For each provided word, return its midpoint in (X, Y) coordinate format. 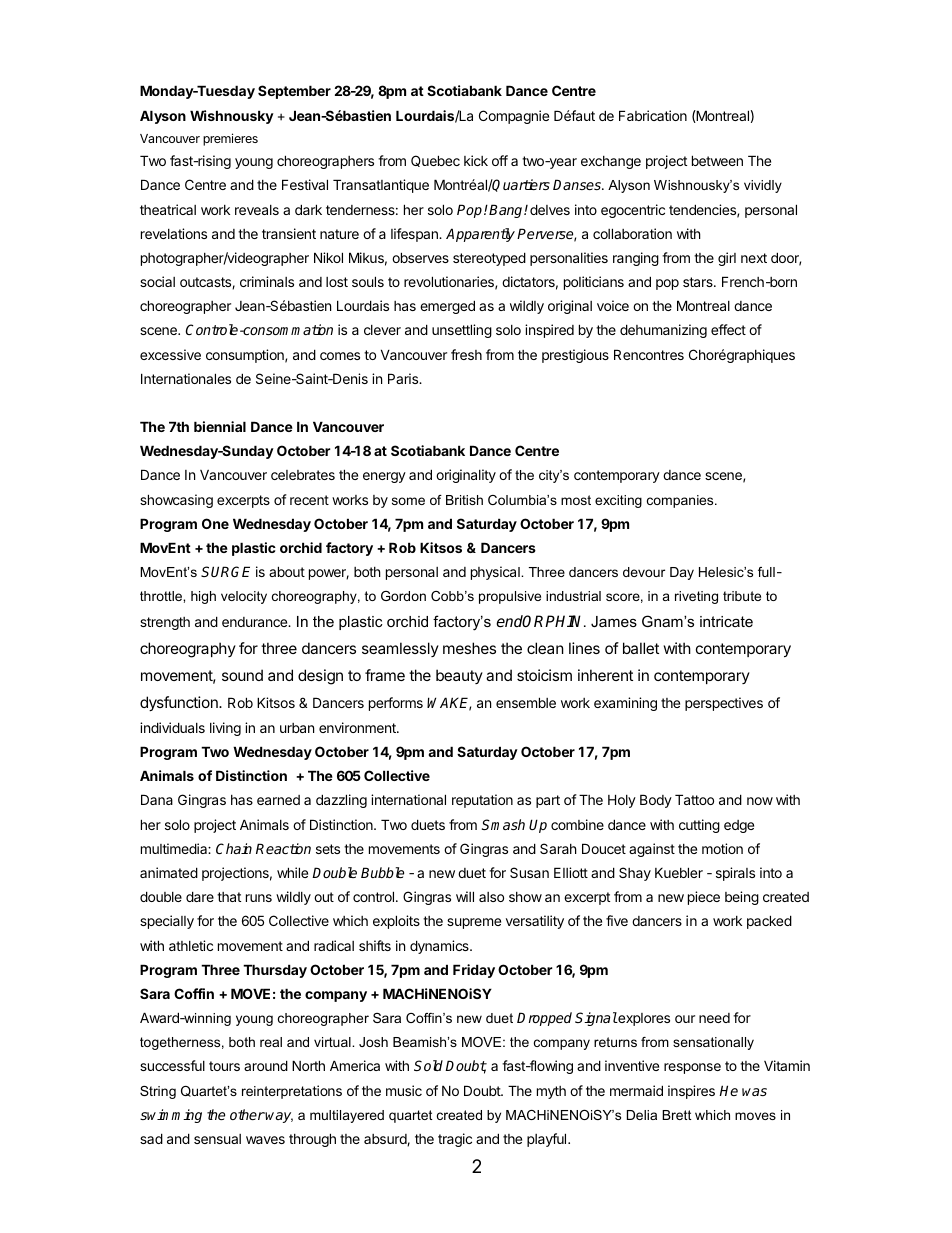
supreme (474, 923)
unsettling (462, 331)
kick (476, 160)
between (717, 160)
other (247, 1114)
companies (681, 501)
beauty (459, 676)
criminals (267, 281)
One (215, 523)
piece (704, 898)
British (464, 500)
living (225, 729)
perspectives (724, 704)
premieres (230, 139)
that (229, 897)
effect (728, 329)
